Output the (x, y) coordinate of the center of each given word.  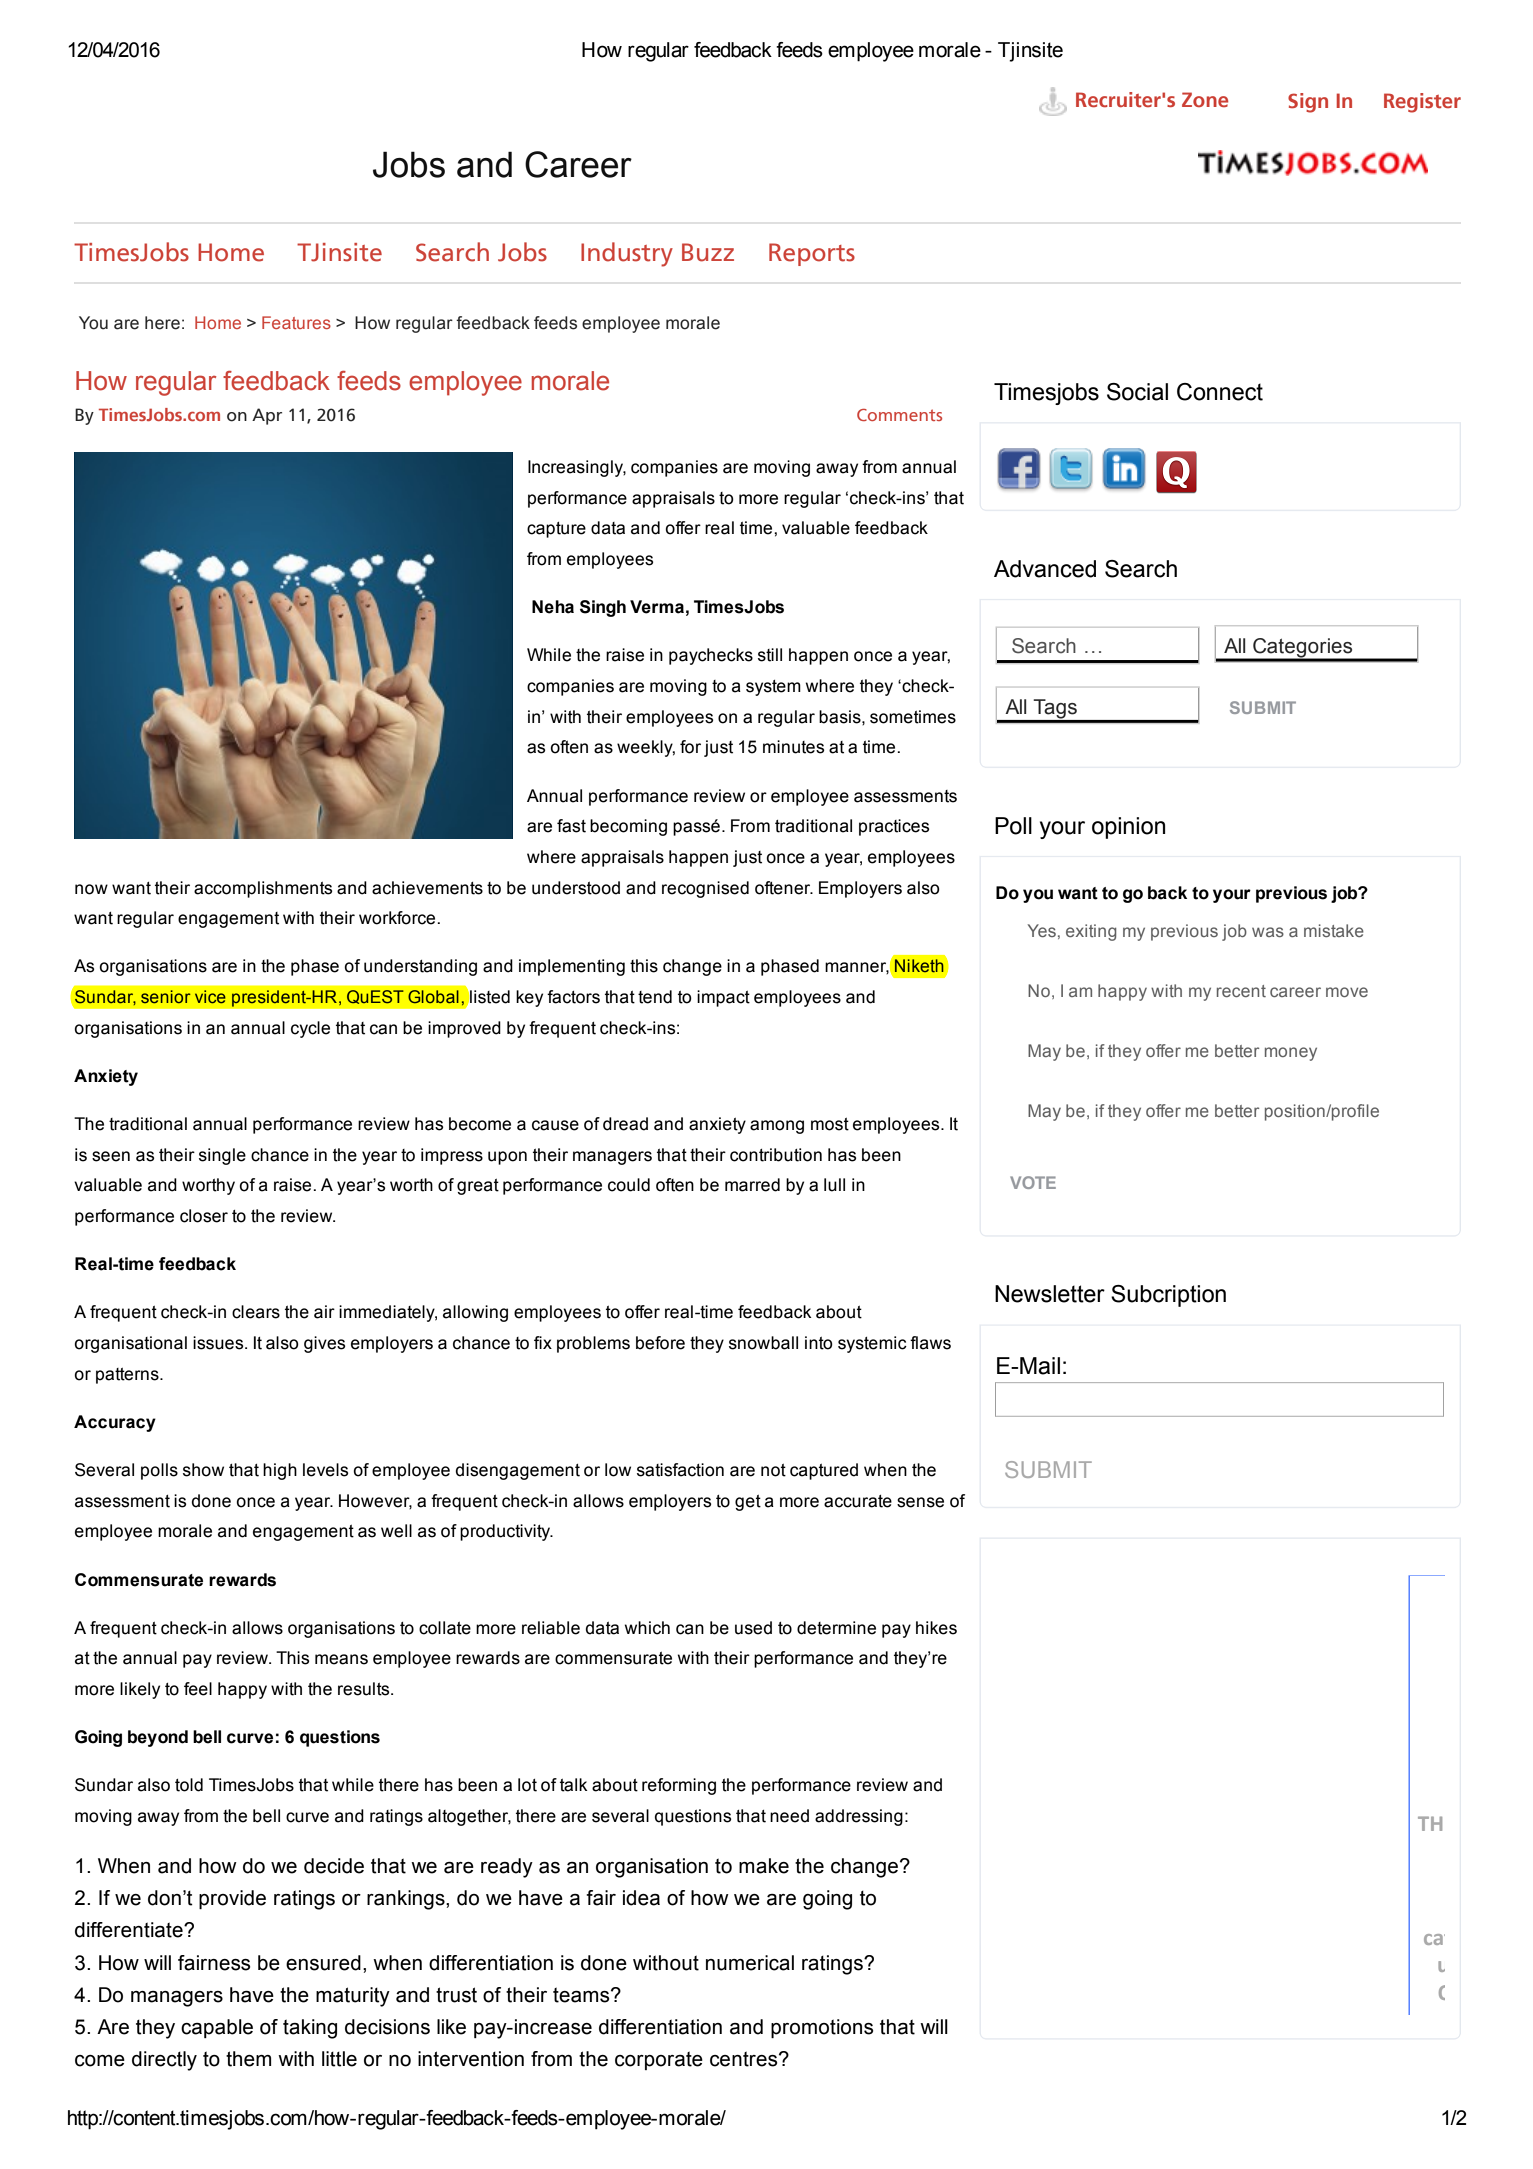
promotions (822, 2028)
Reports (812, 254)
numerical (750, 1963)
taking (310, 2029)
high (280, 1471)
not (773, 1470)
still (770, 655)
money (1291, 1054)
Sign (1308, 103)
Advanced (1045, 569)
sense (920, 1502)
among (777, 1127)
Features (296, 322)
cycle (310, 1029)
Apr (267, 416)
